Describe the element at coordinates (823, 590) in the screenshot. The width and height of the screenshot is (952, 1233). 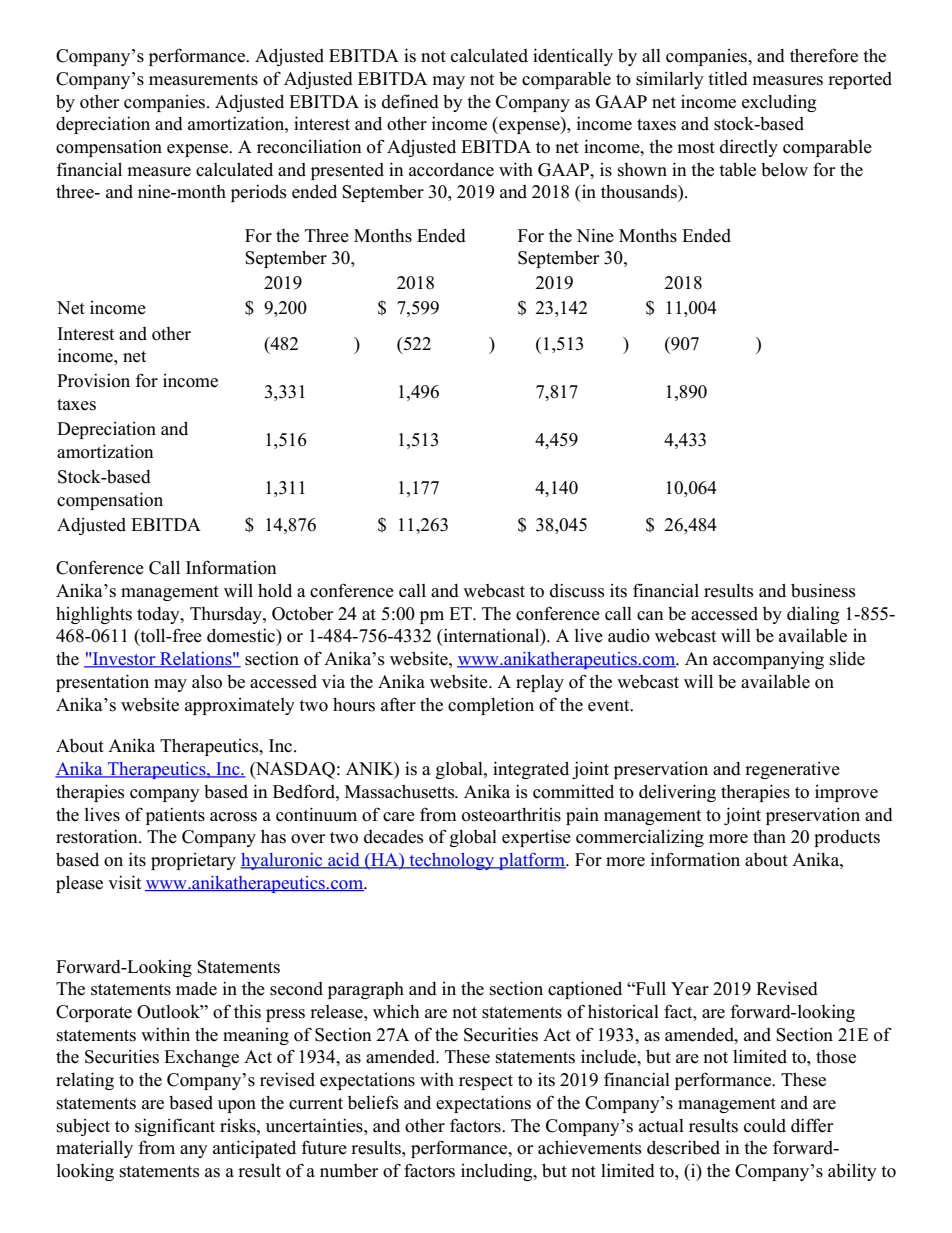
I see `business` at that location.
